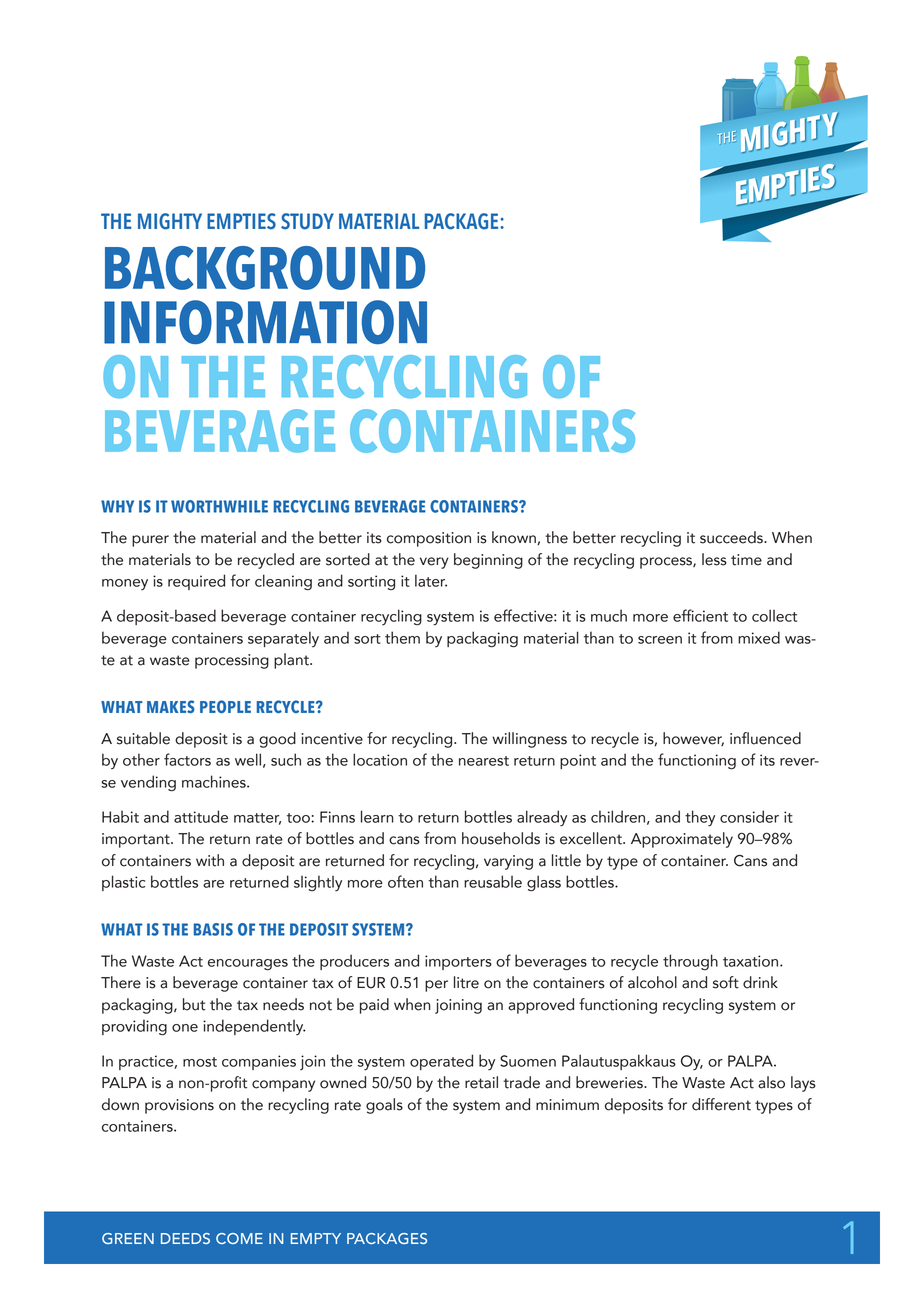  What do you see at coordinates (700, 615) in the screenshot?
I see `efficient` at bounding box center [700, 615].
